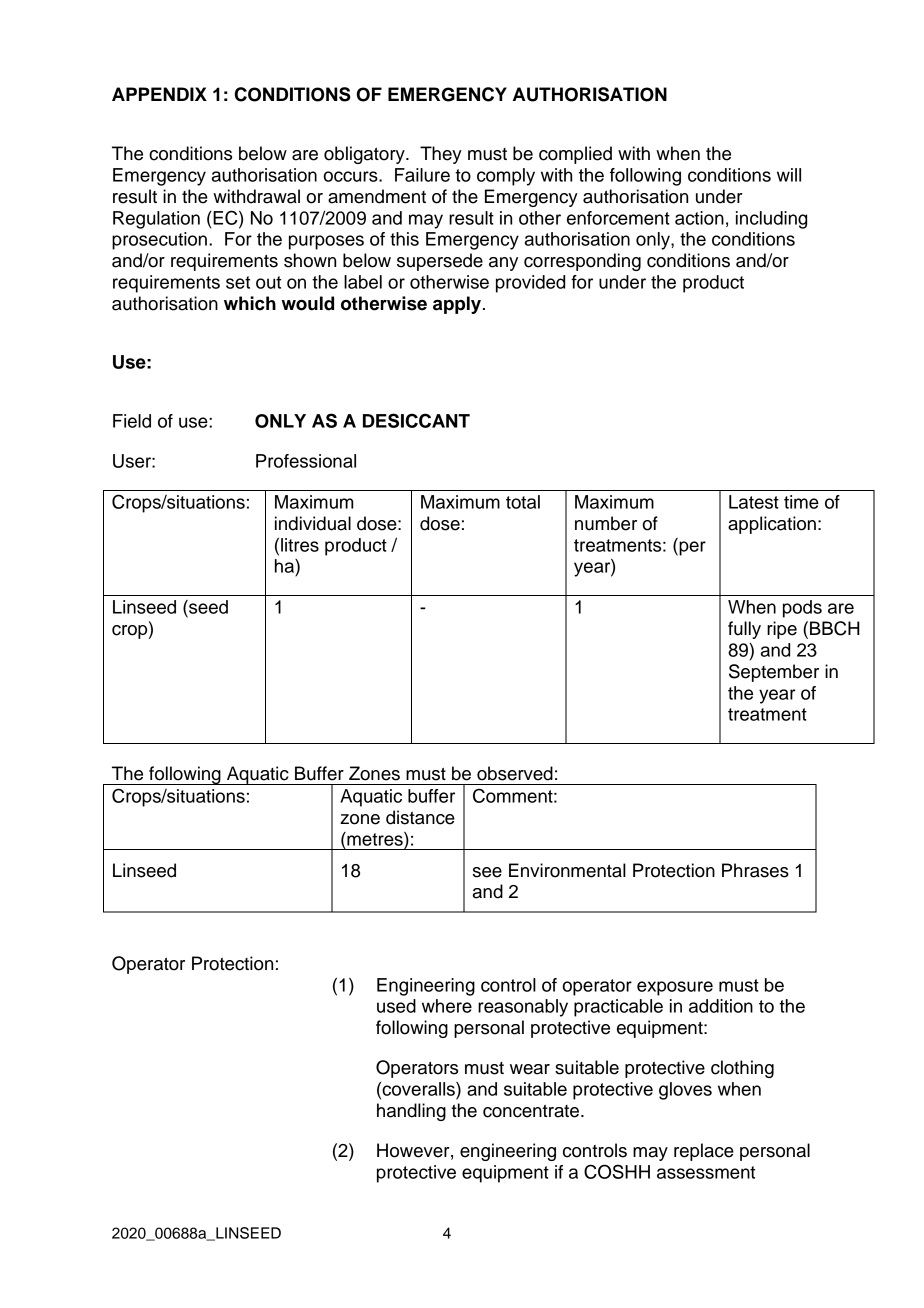  What do you see at coordinates (420, 817) in the document?
I see `distance` at bounding box center [420, 817].
